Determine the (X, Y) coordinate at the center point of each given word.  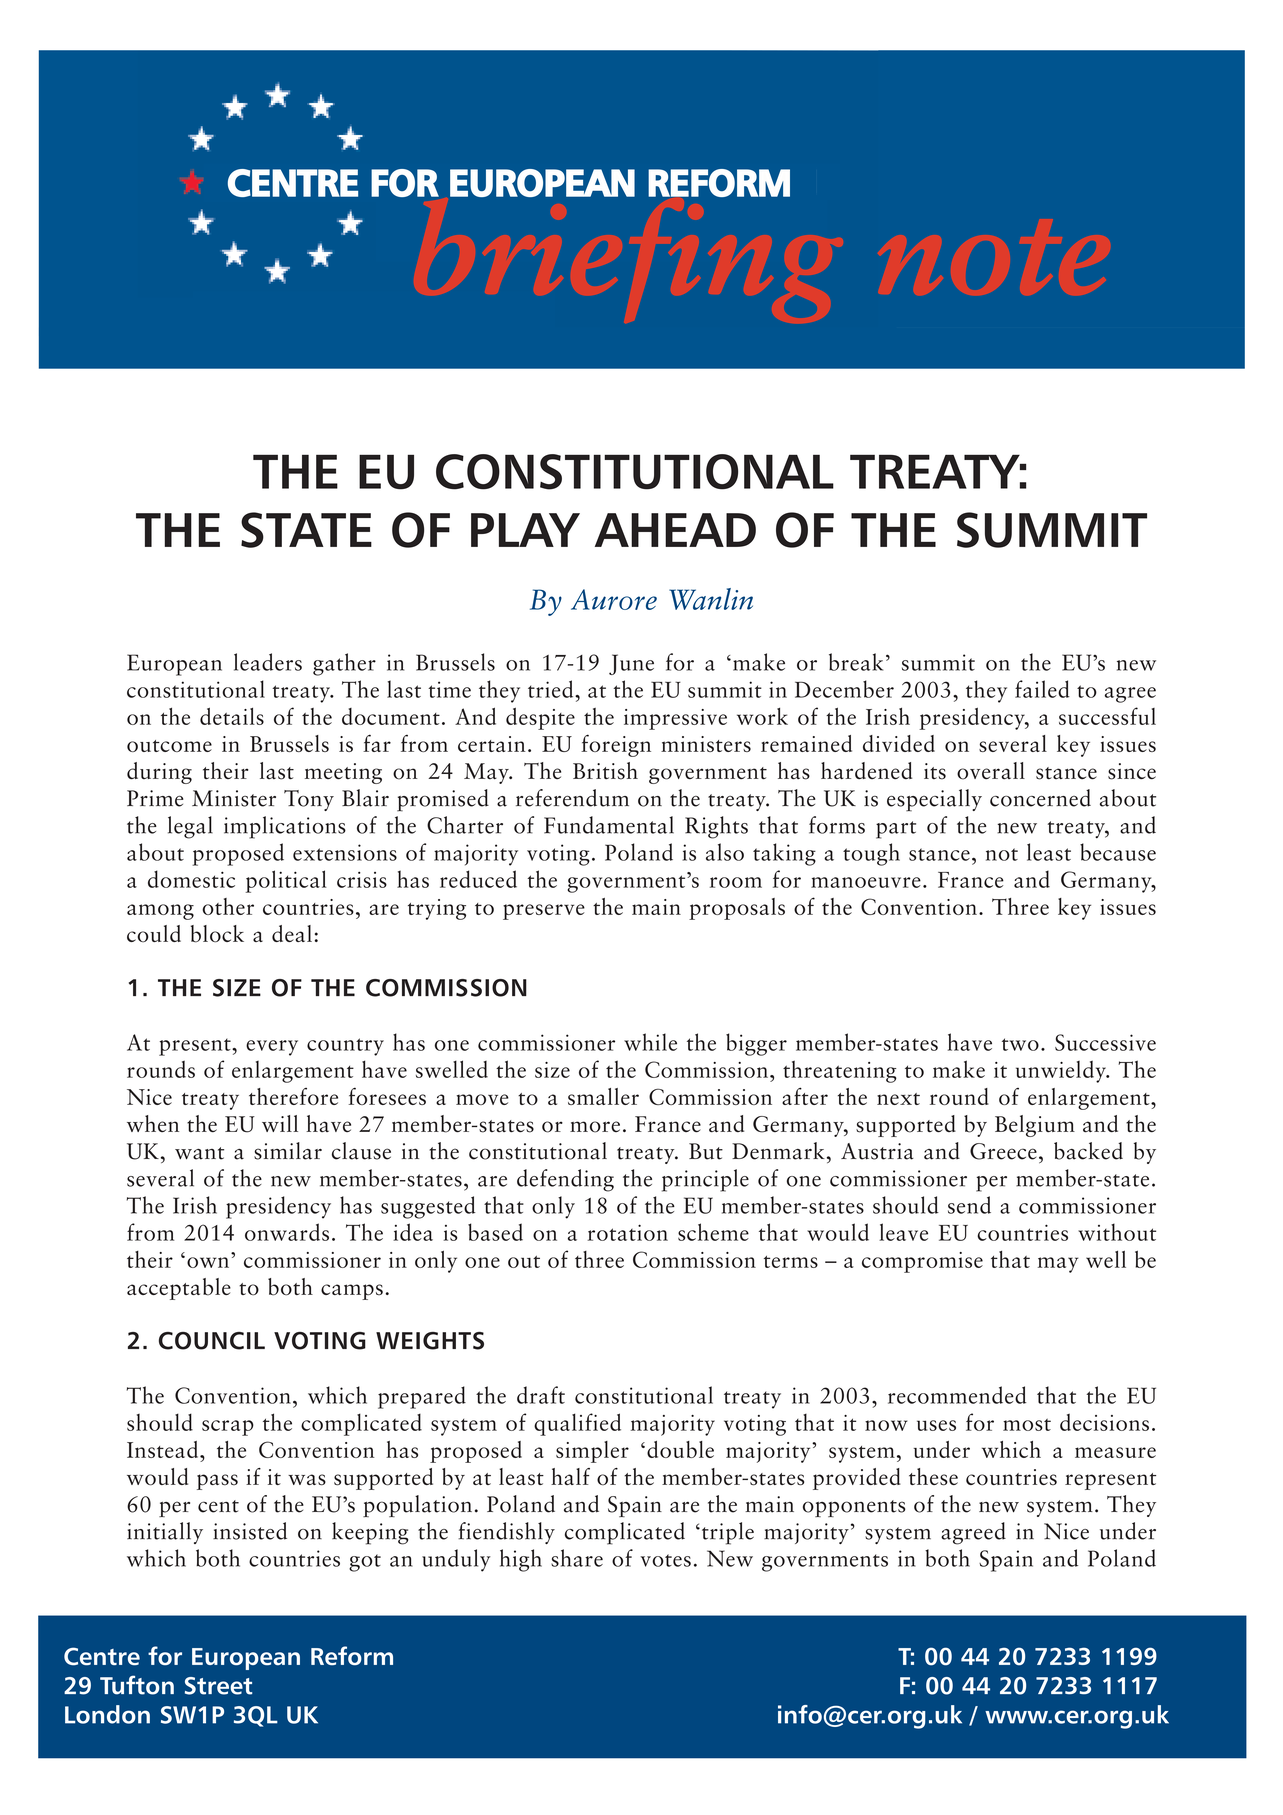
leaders (268, 662)
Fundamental (609, 825)
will (280, 1123)
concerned (1040, 798)
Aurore (614, 599)
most (1027, 1424)
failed (1042, 689)
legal (190, 827)
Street (218, 1686)
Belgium (1035, 1126)
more (595, 1127)
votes (665, 1560)
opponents (854, 1508)
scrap (228, 1428)
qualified (577, 1424)
